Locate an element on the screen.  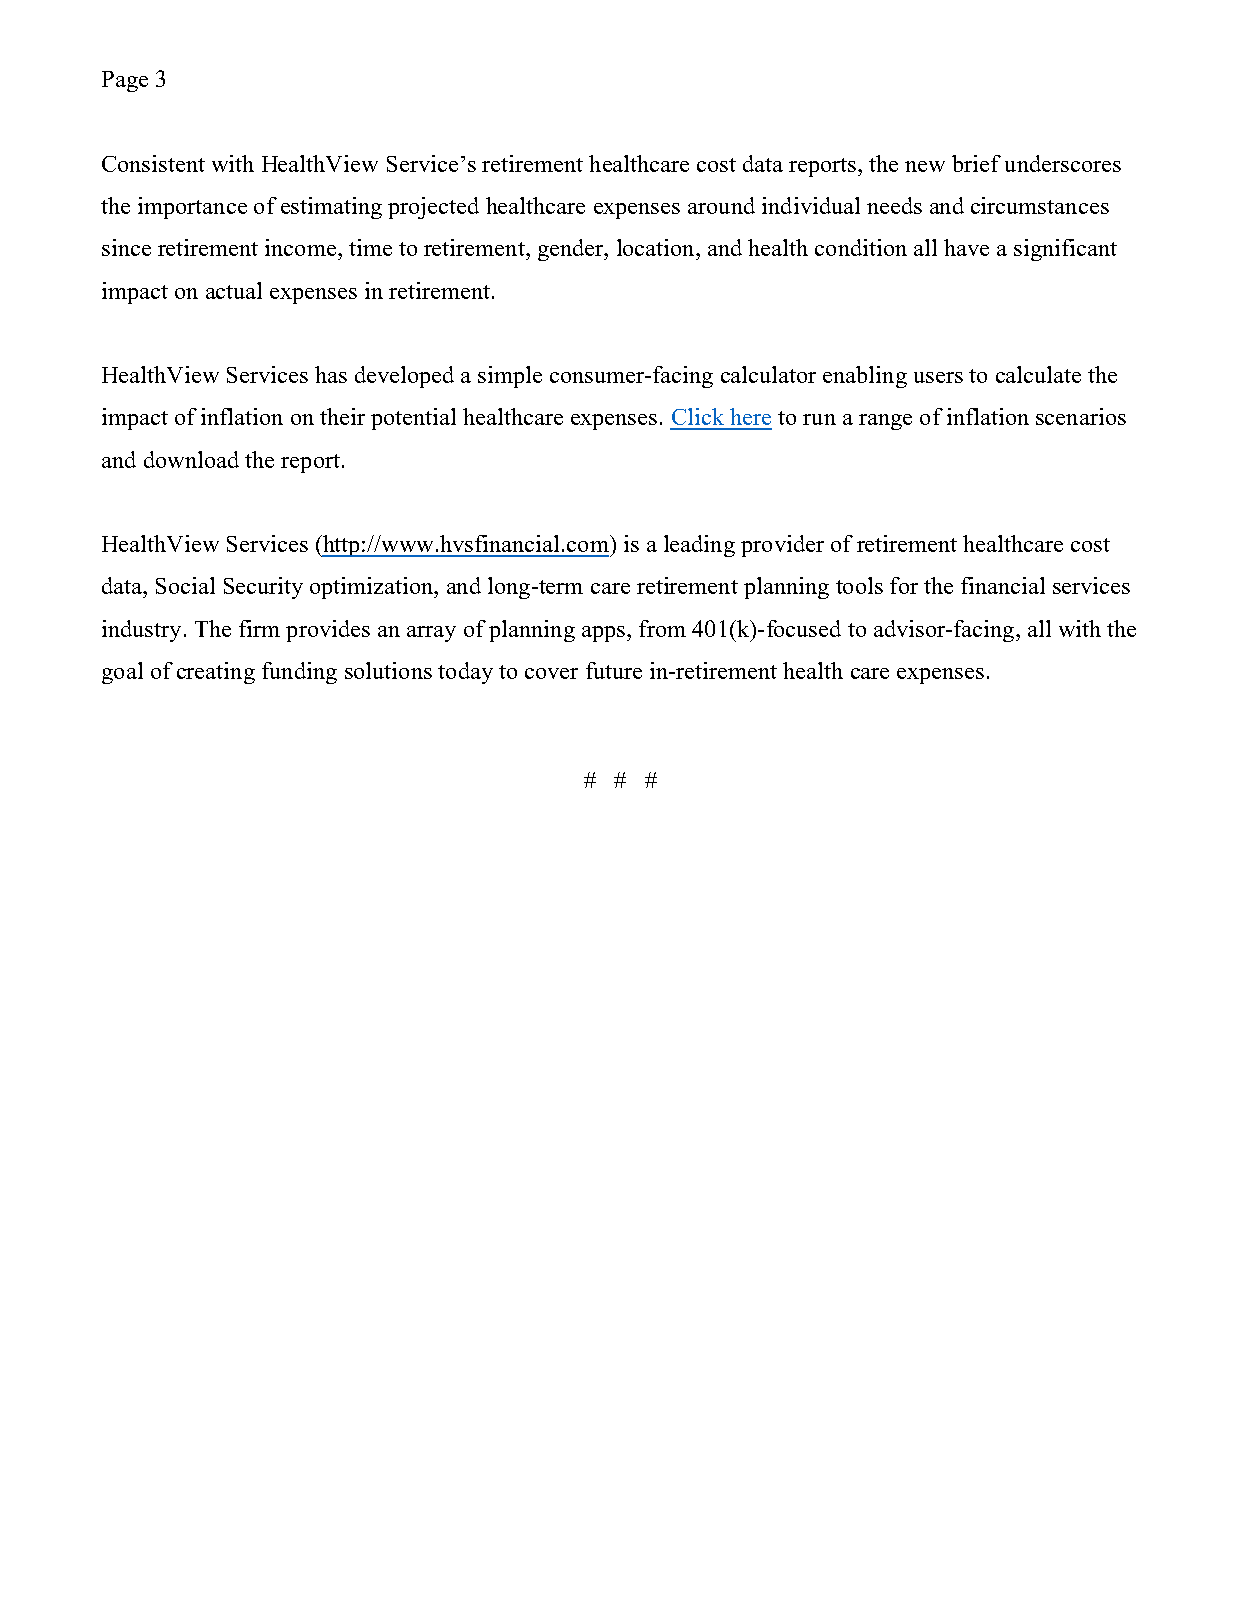
brief is located at coordinates (976, 163).
